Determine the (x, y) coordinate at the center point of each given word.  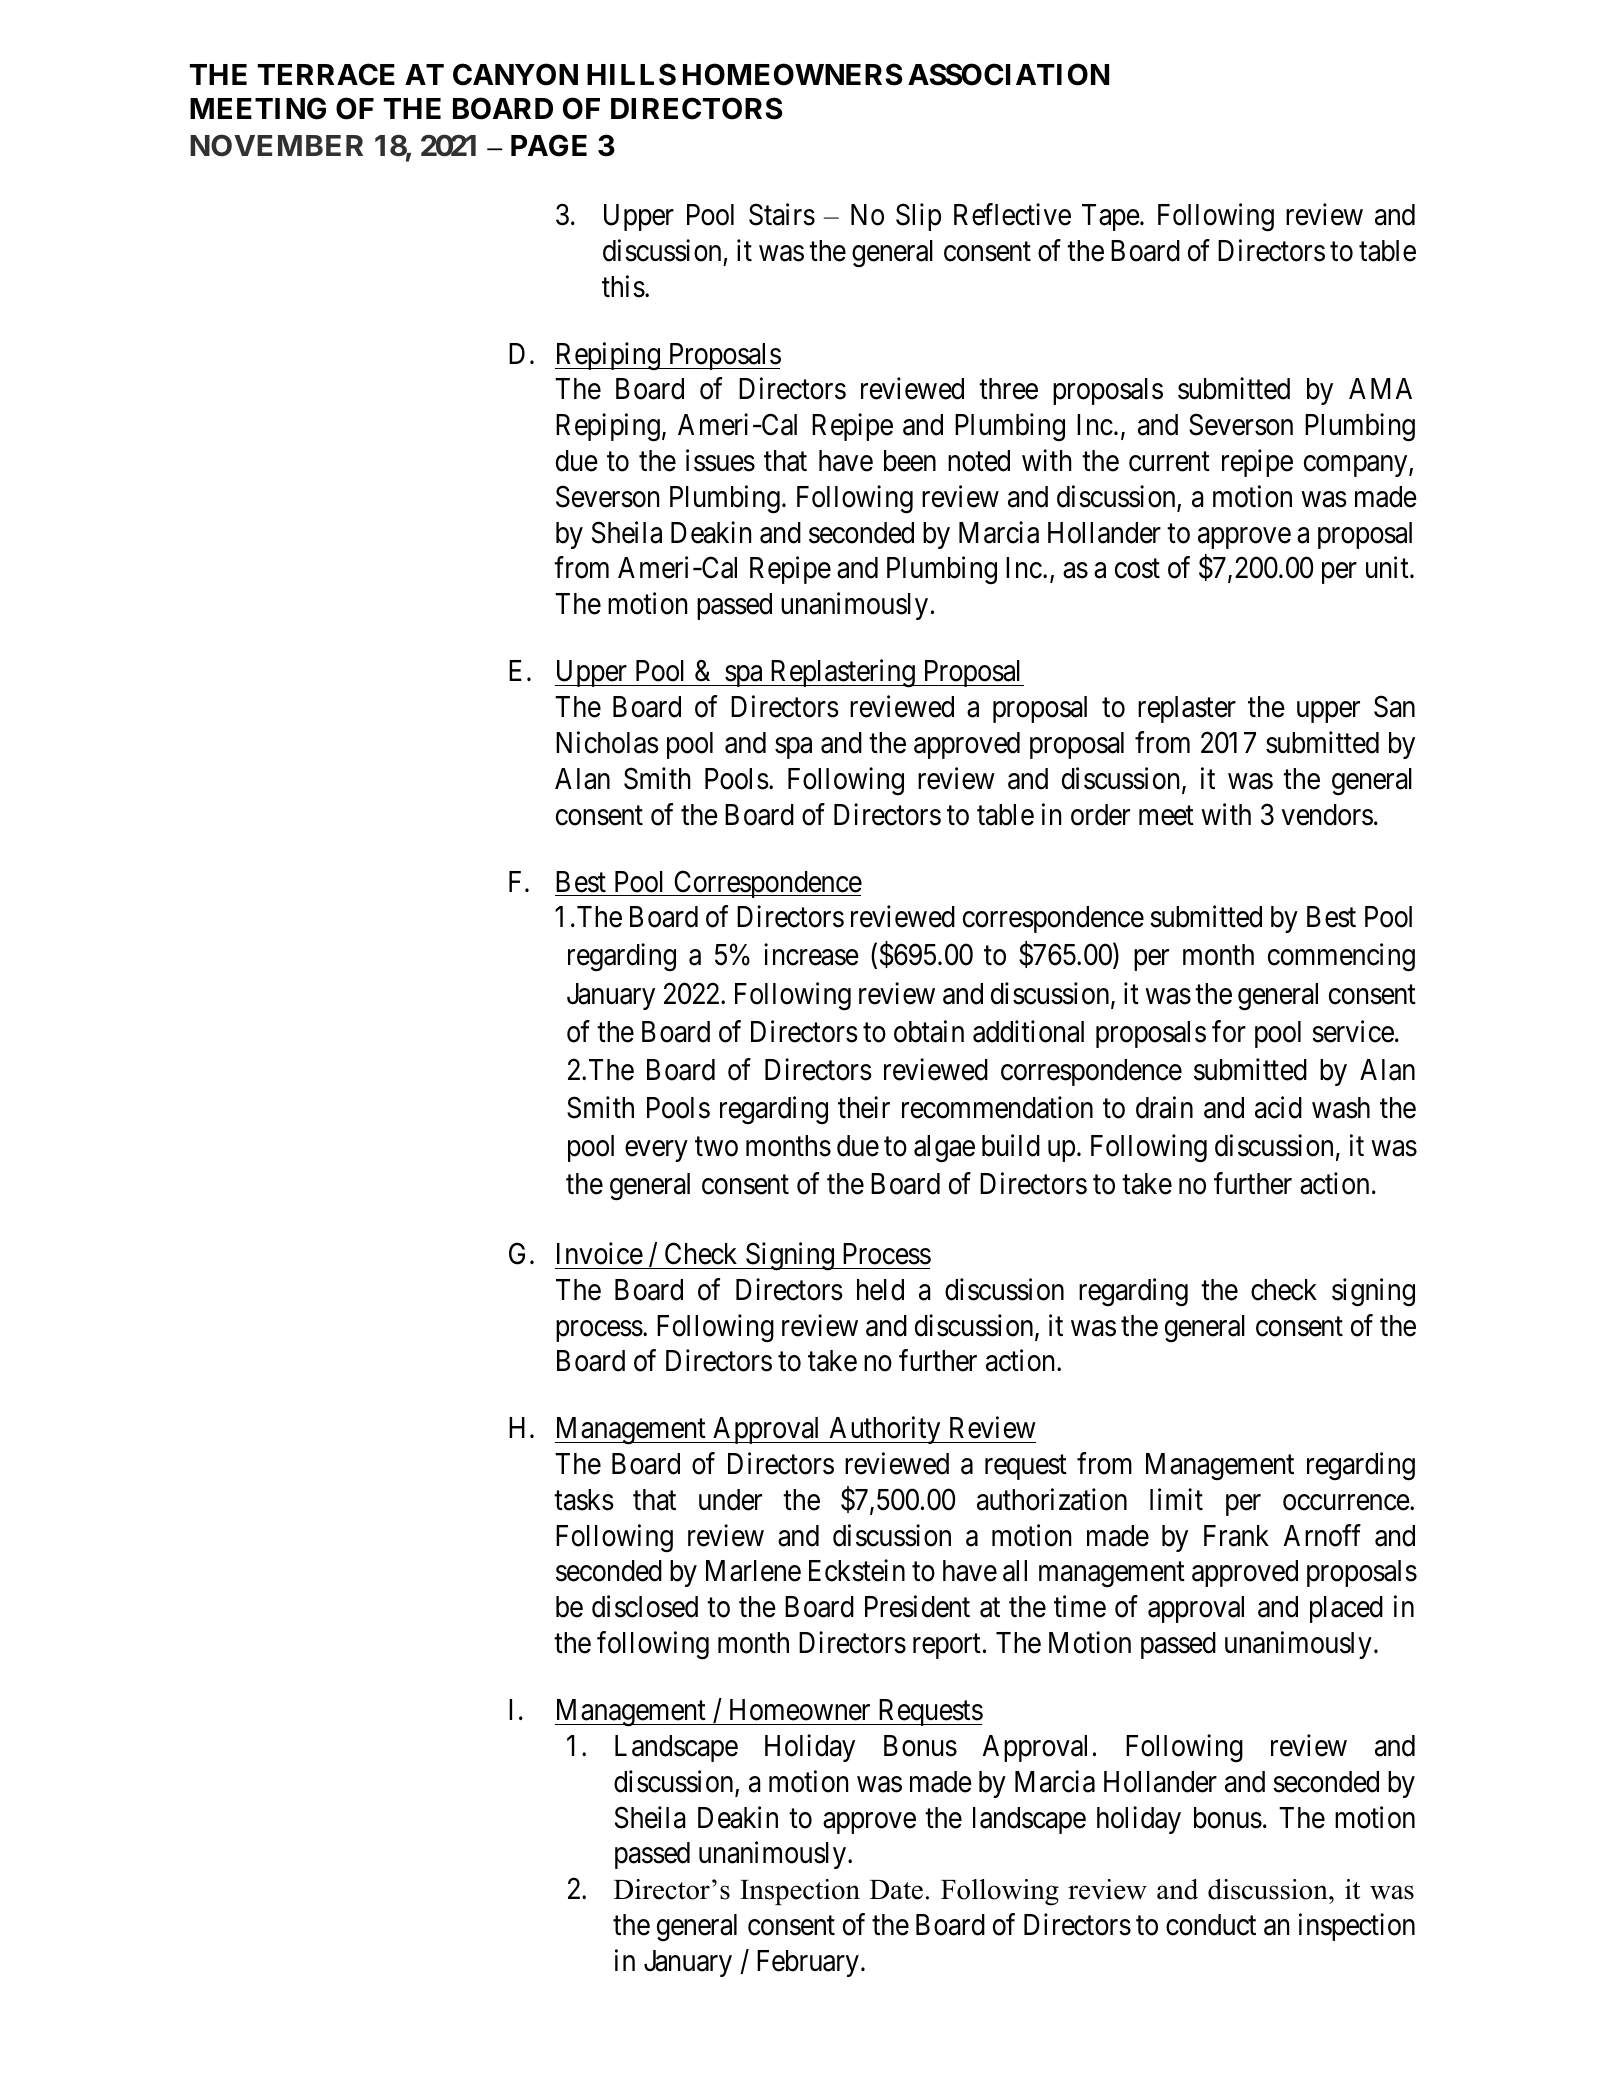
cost (1137, 569)
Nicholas (607, 742)
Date (896, 1890)
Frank (1236, 1536)
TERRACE (326, 74)
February (808, 1963)
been (910, 461)
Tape (1111, 217)
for (1229, 1031)
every (656, 1151)
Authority (885, 1430)
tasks (584, 1500)
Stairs (782, 214)
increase (811, 955)
